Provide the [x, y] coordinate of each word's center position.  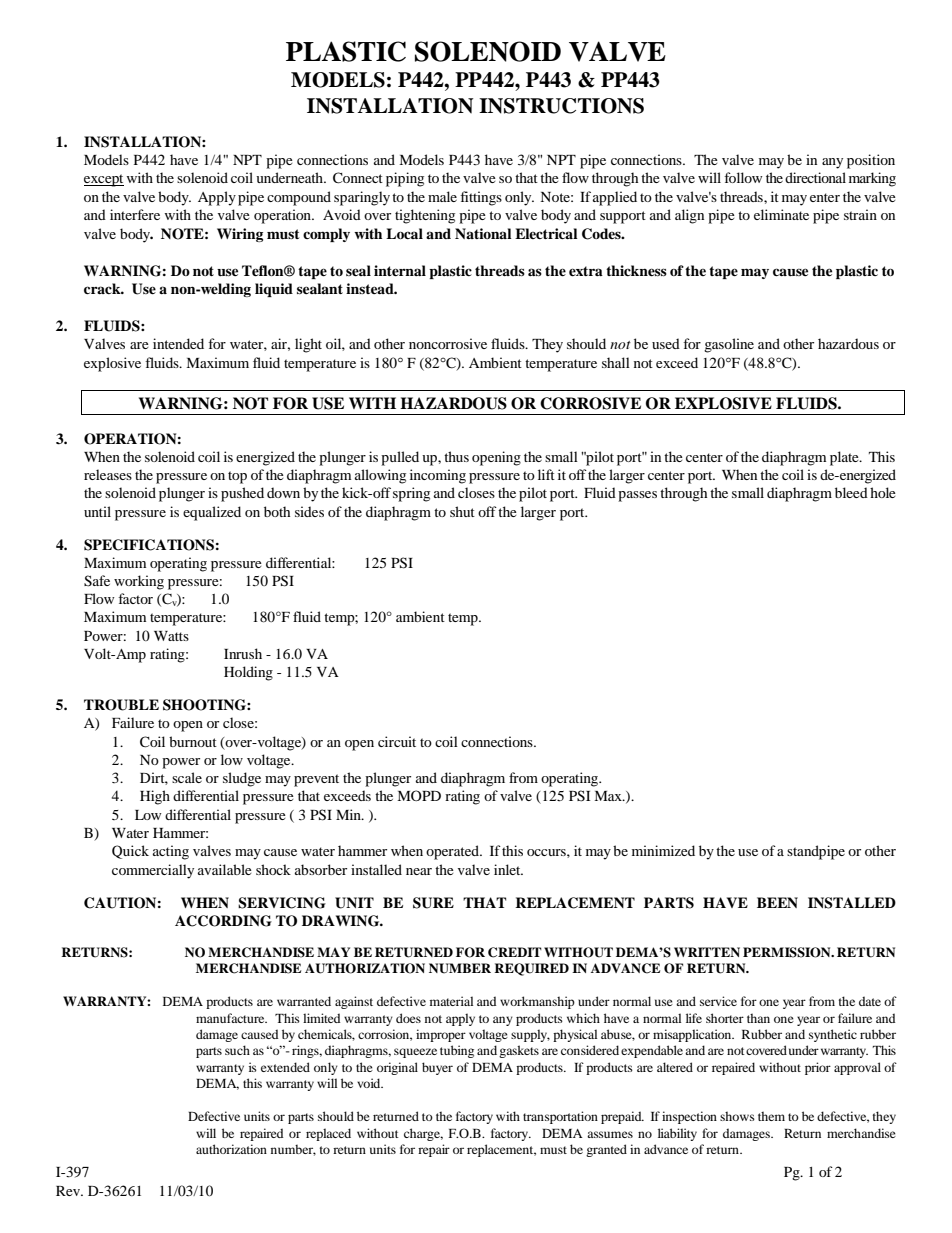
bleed [851, 492]
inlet [508, 869]
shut [462, 511]
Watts [171, 636]
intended [178, 343]
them [771, 1116]
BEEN [777, 902]
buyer [437, 1068]
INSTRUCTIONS [561, 106]
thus [456, 456]
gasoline [729, 345]
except [104, 180]
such [237, 1050]
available [225, 869]
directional [815, 177]
